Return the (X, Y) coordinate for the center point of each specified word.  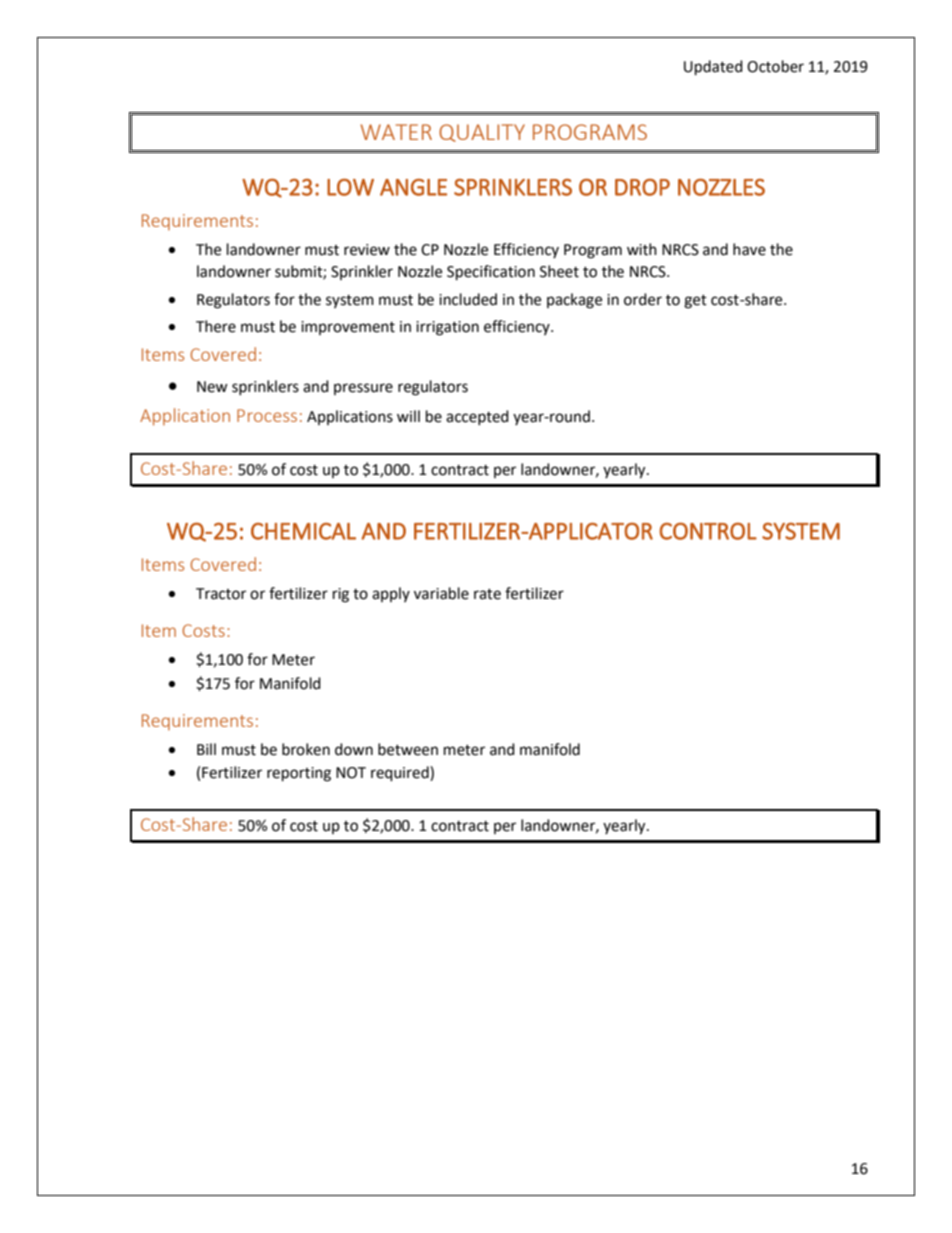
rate (487, 594)
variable (441, 593)
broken (306, 749)
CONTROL (708, 531)
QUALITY (482, 133)
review (367, 250)
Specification (491, 273)
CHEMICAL (303, 531)
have (749, 249)
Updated (713, 68)
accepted (477, 417)
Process (267, 415)
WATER (396, 132)
